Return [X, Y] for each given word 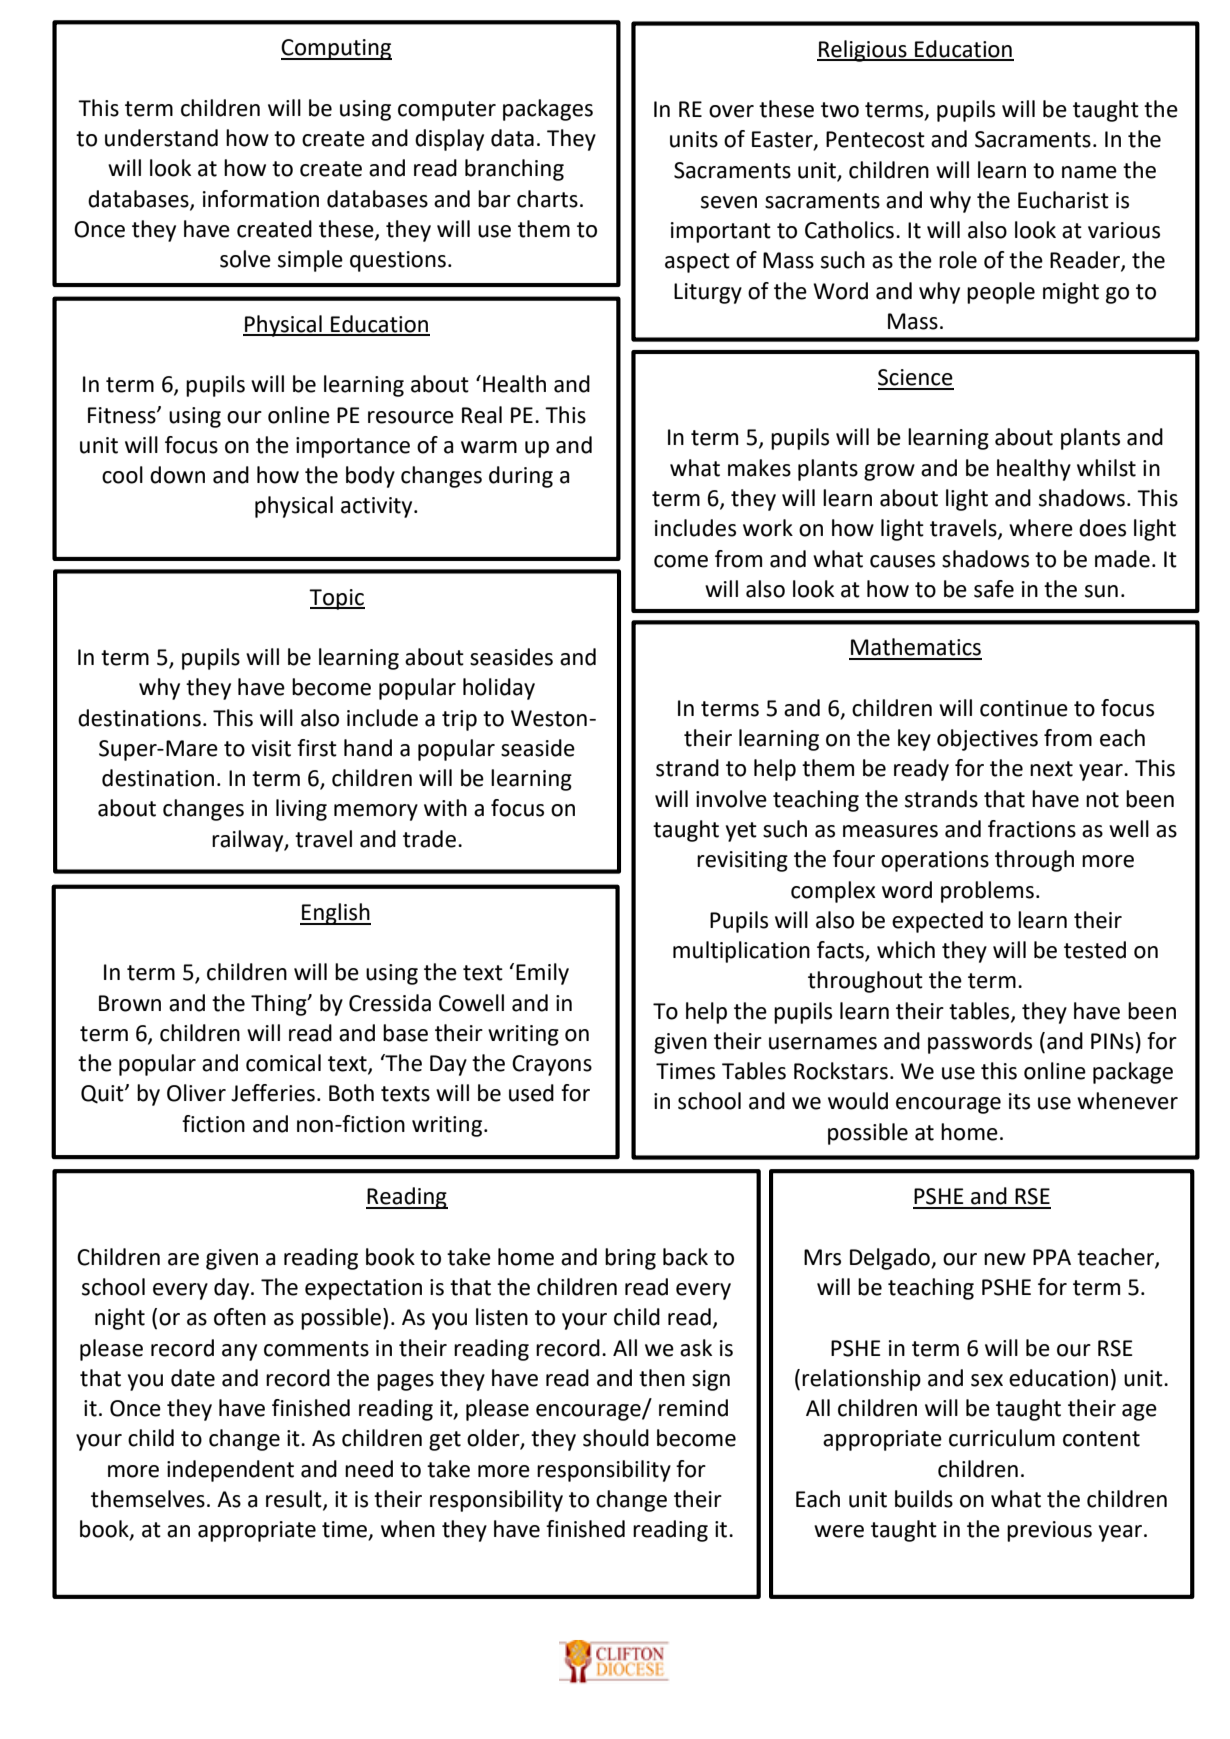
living [301, 810]
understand [161, 138]
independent [230, 1471]
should [616, 1438]
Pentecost [875, 139]
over [731, 111]
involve [731, 799]
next [1051, 769]
